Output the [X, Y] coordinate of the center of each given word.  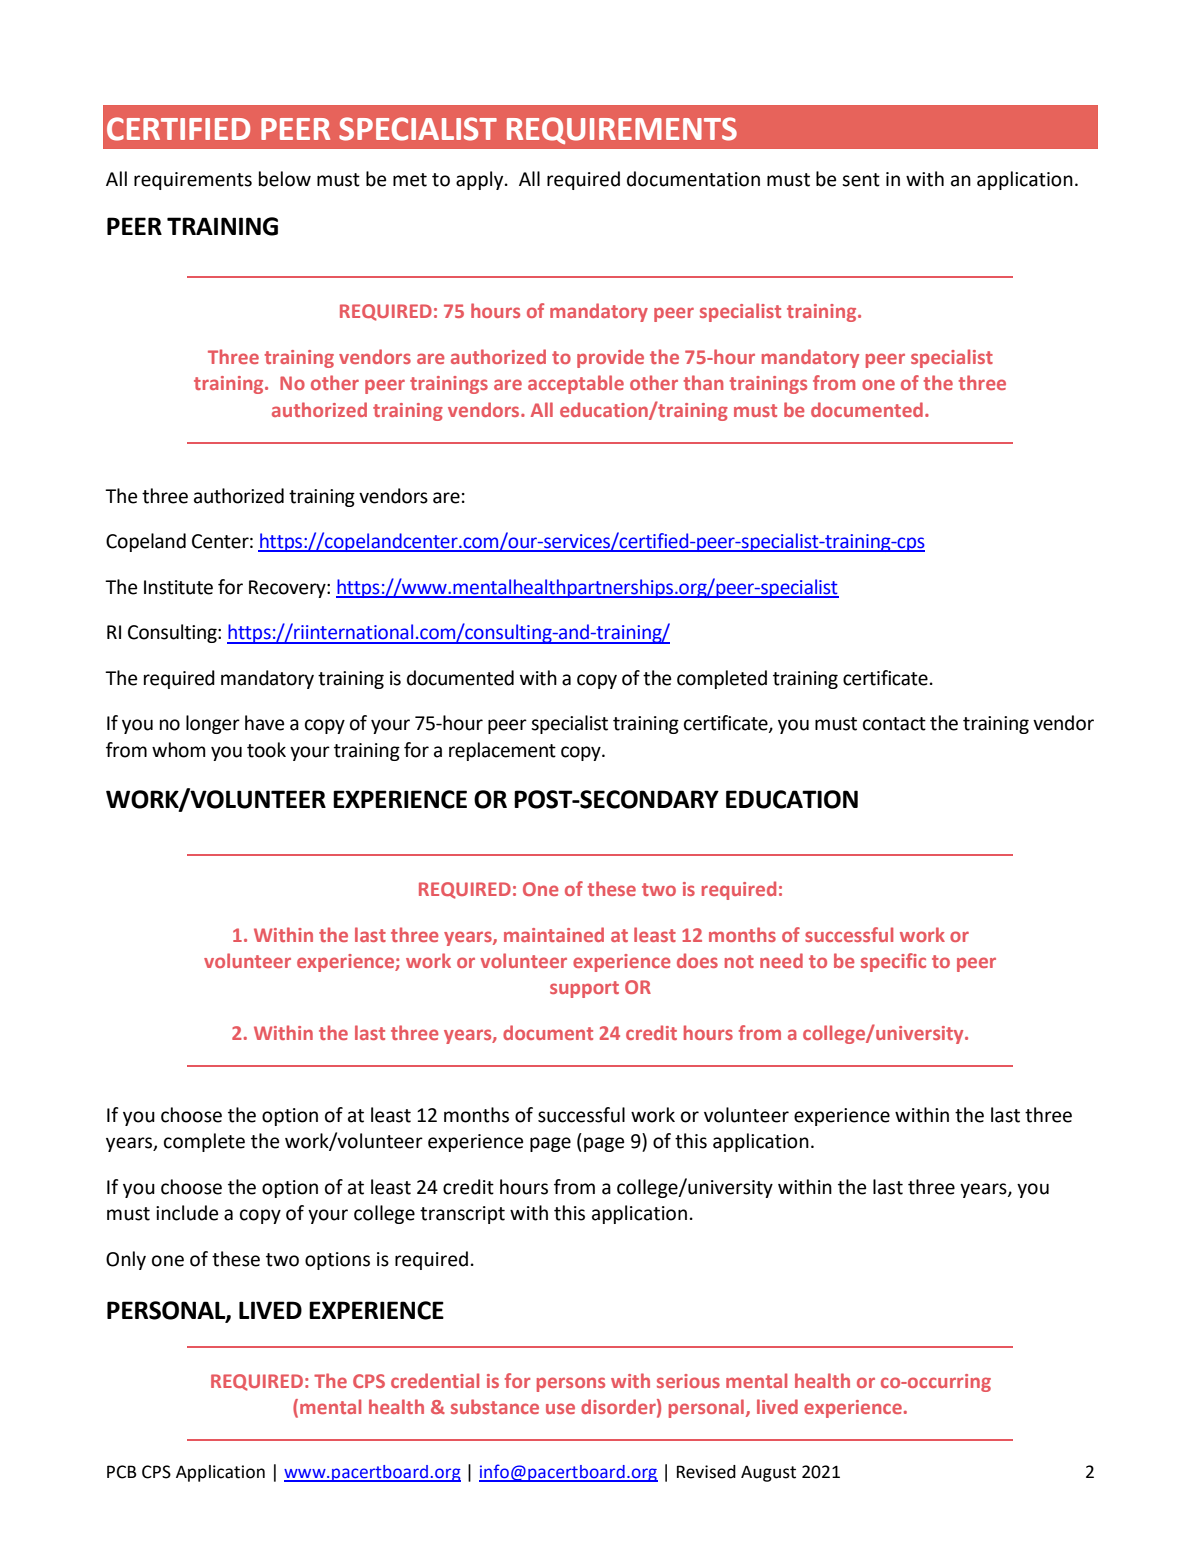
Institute [178, 587]
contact [894, 724]
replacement [502, 751]
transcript [462, 1215]
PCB [122, 1472]
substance [495, 1406]
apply [481, 180]
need [781, 960]
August [768, 1473]
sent [861, 180]
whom [179, 750]
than [703, 382]
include [187, 1213]
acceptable [576, 384]
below [285, 179]
